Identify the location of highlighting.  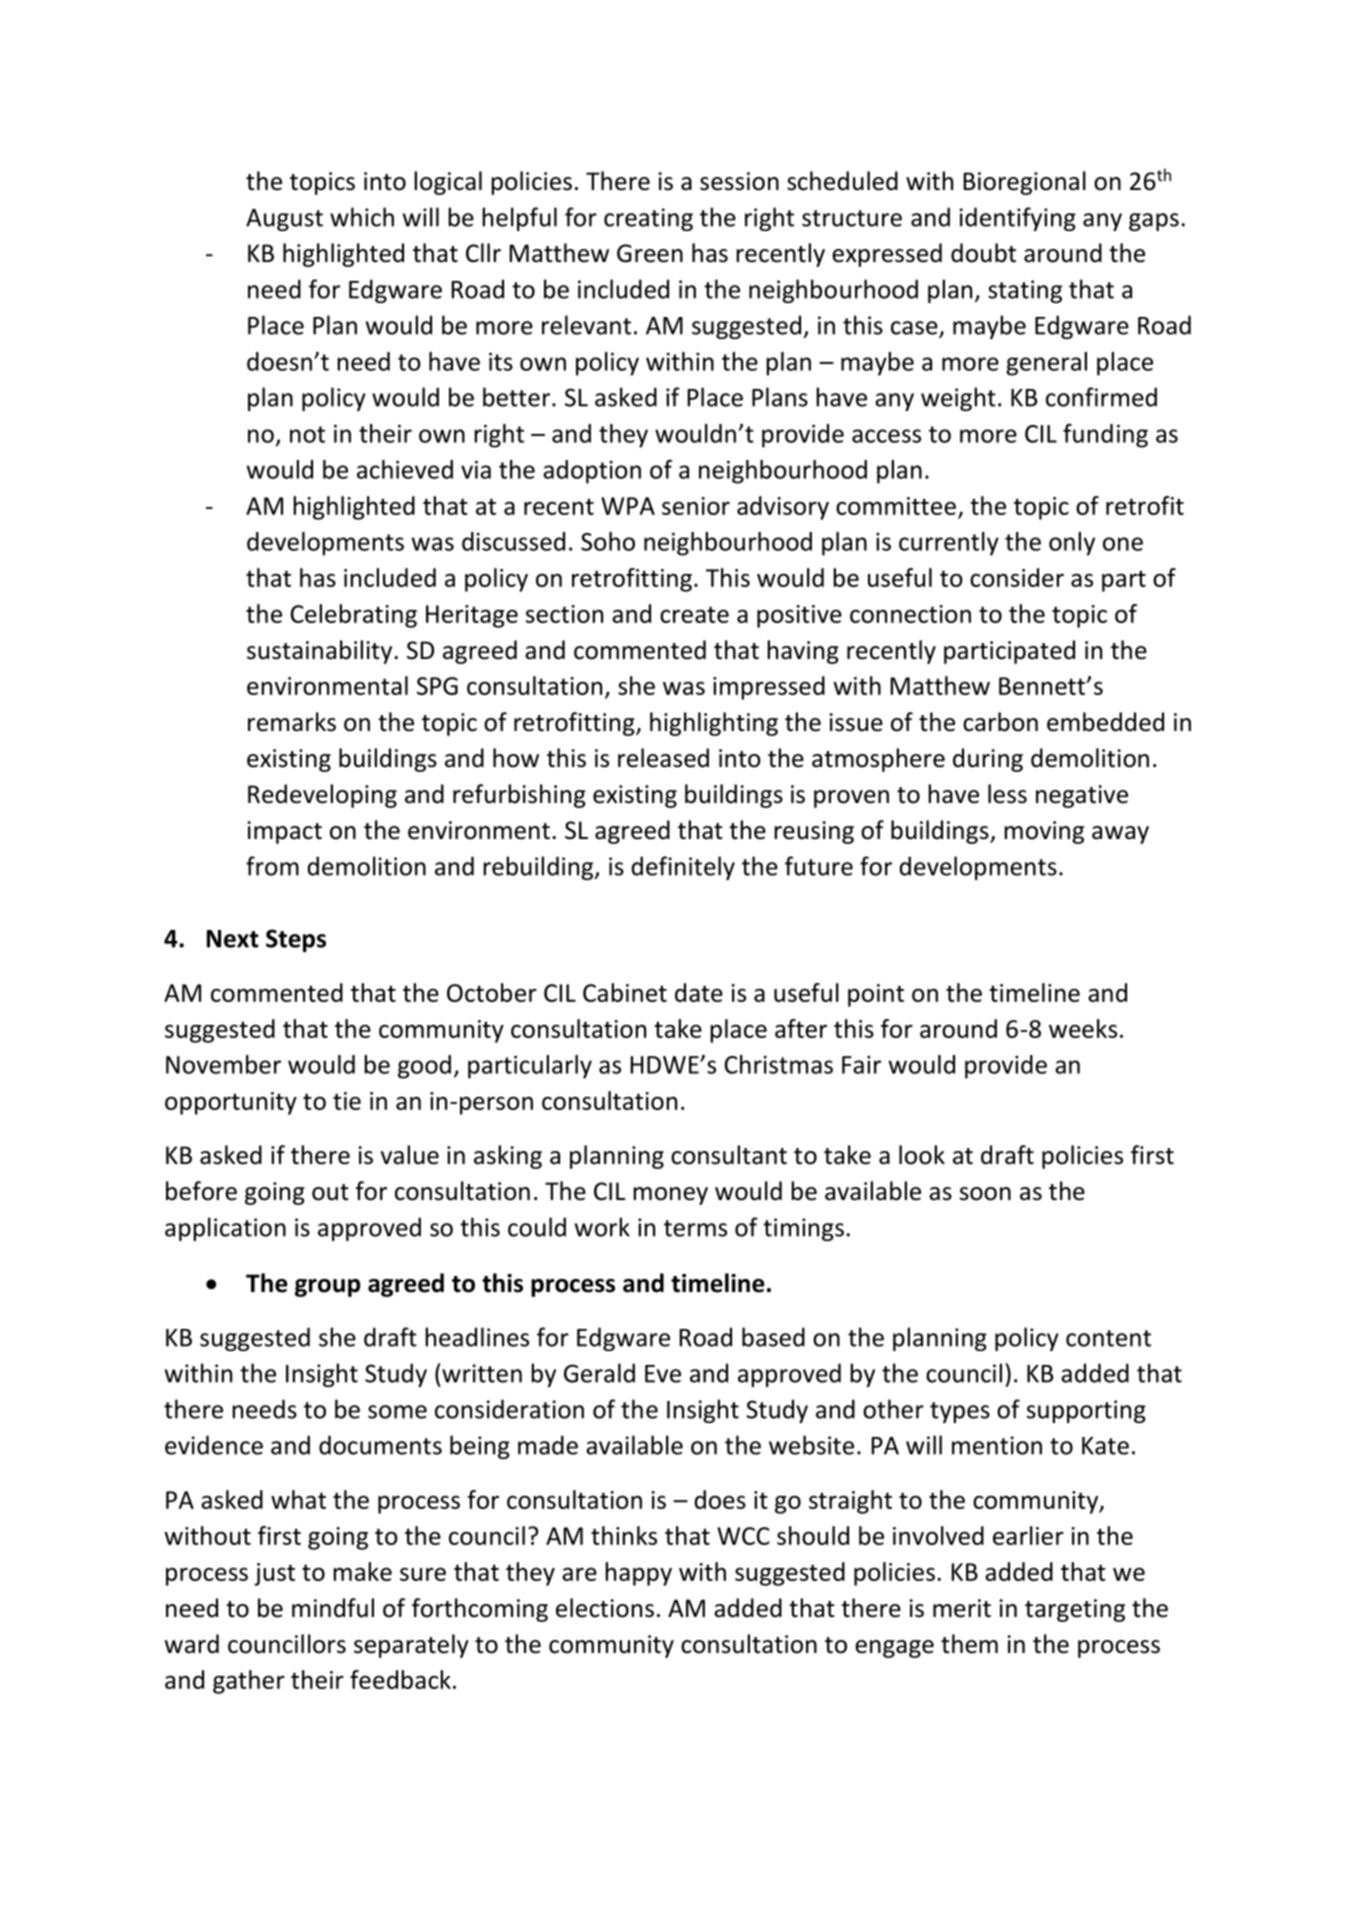
(714, 724).
